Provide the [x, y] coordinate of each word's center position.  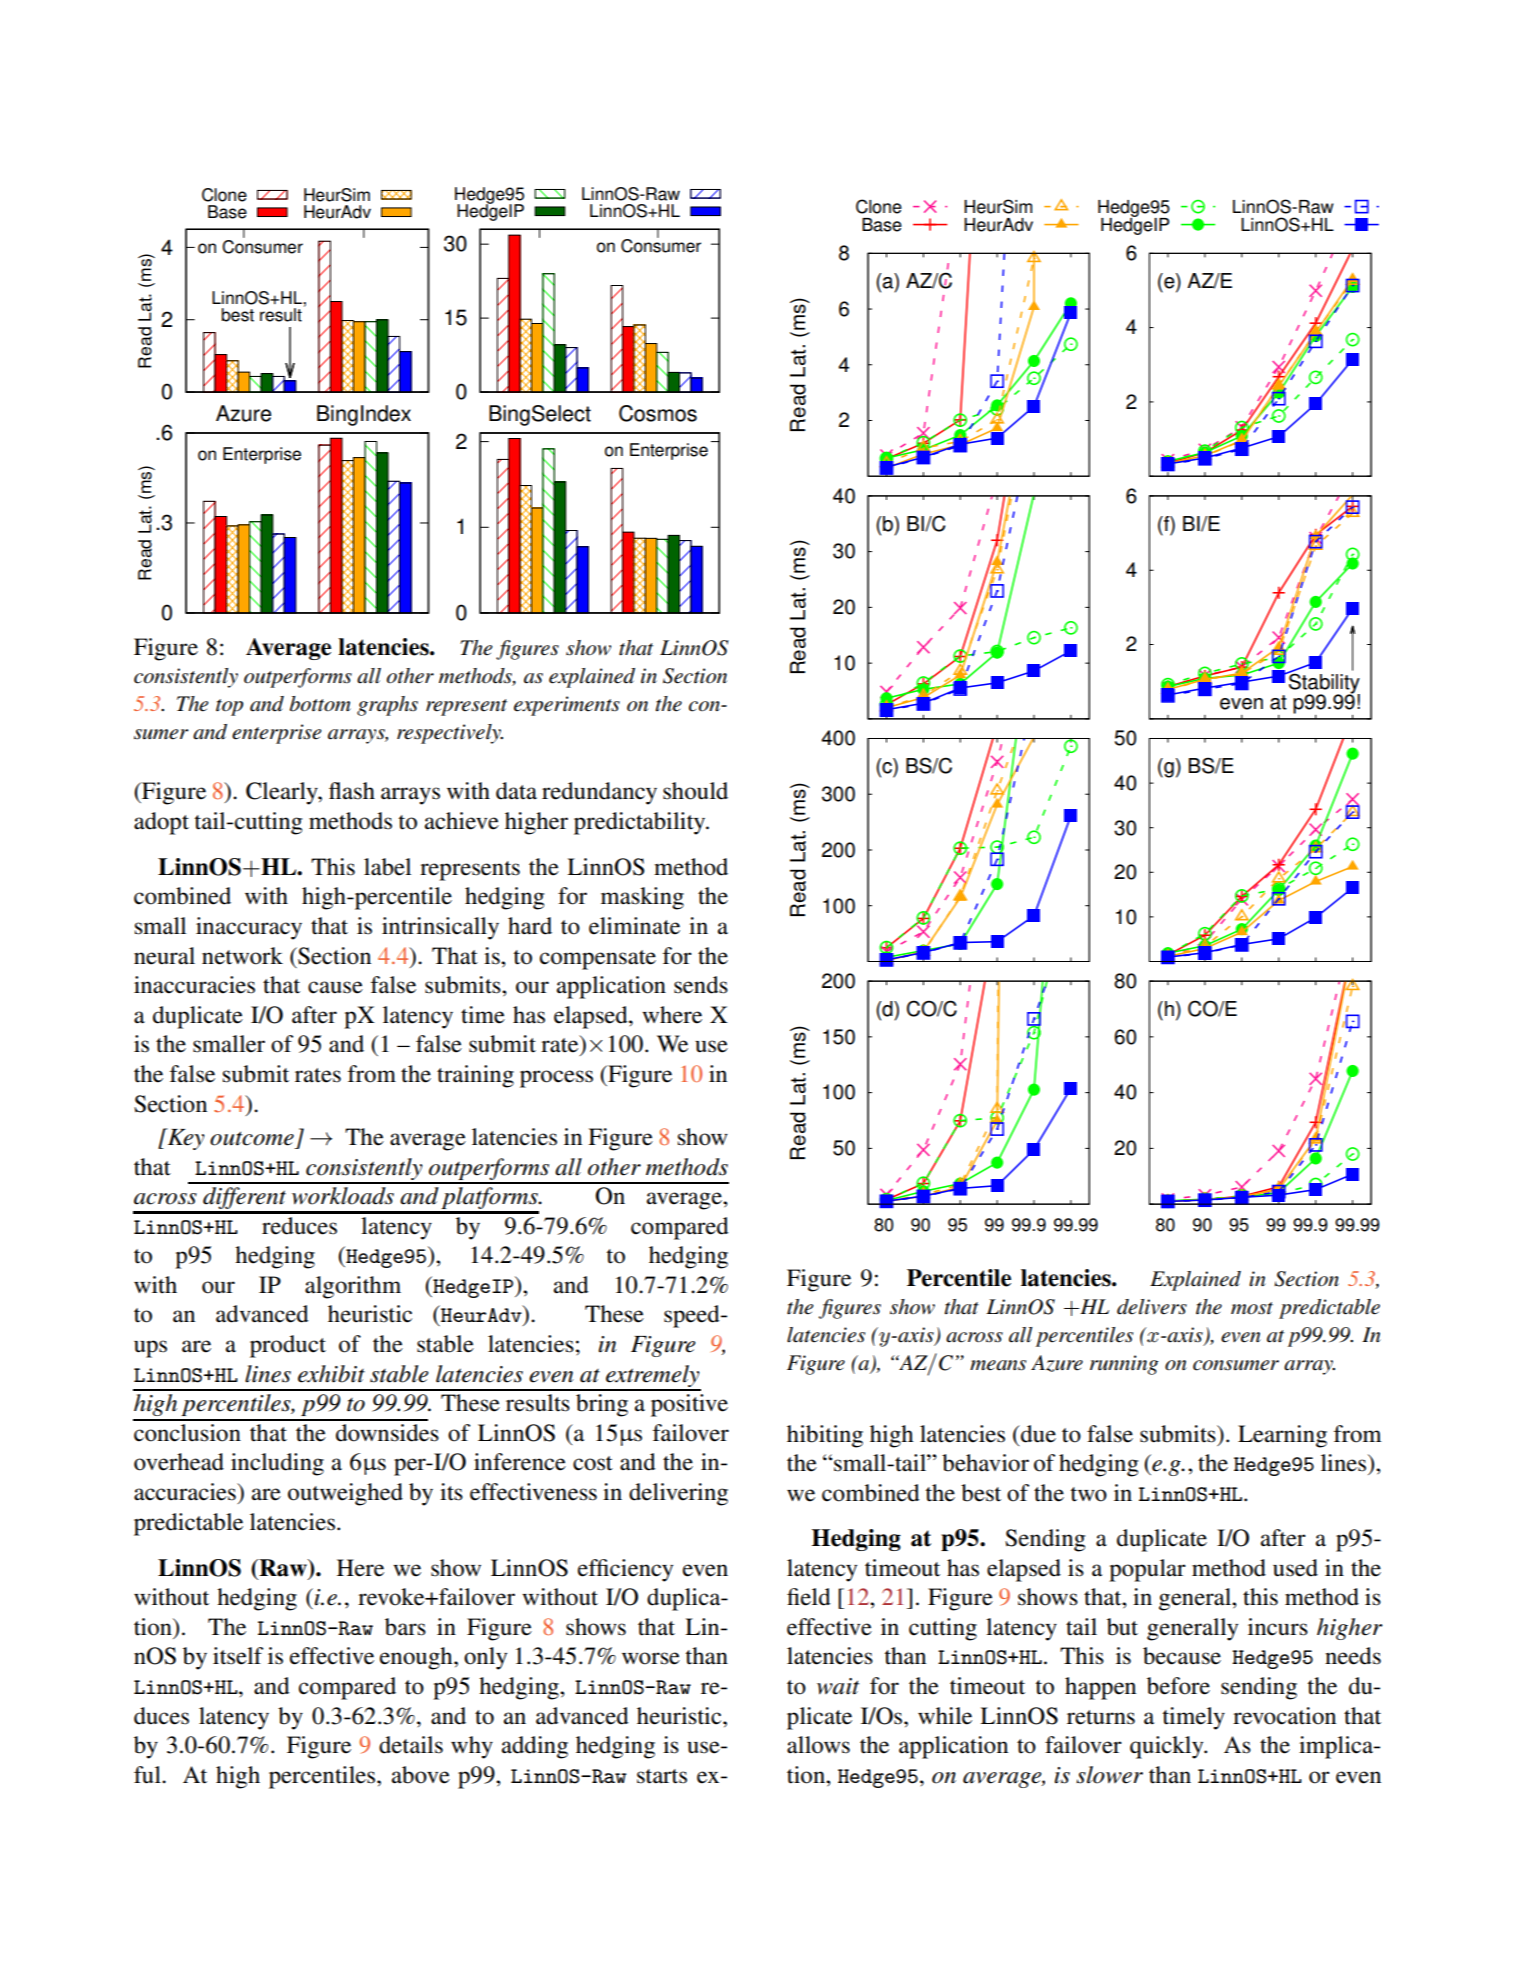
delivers [1152, 1307]
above [421, 1775]
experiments [567, 706]
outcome [252, 1138]
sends [701, 985]
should [695, 791]
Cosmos [658, 413]
